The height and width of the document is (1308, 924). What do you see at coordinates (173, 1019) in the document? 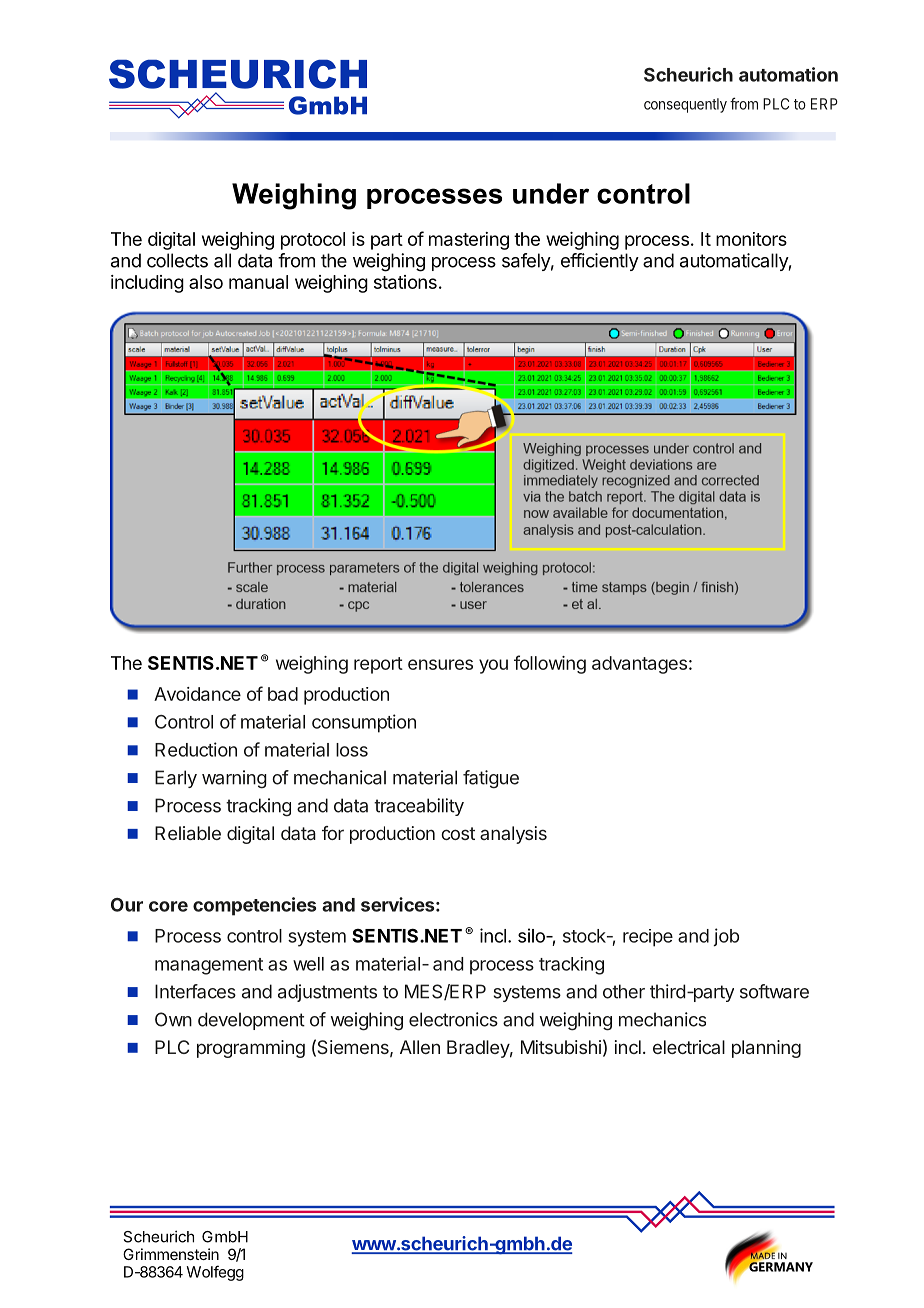
I see `Own` at bounding box center [173, 1019].
